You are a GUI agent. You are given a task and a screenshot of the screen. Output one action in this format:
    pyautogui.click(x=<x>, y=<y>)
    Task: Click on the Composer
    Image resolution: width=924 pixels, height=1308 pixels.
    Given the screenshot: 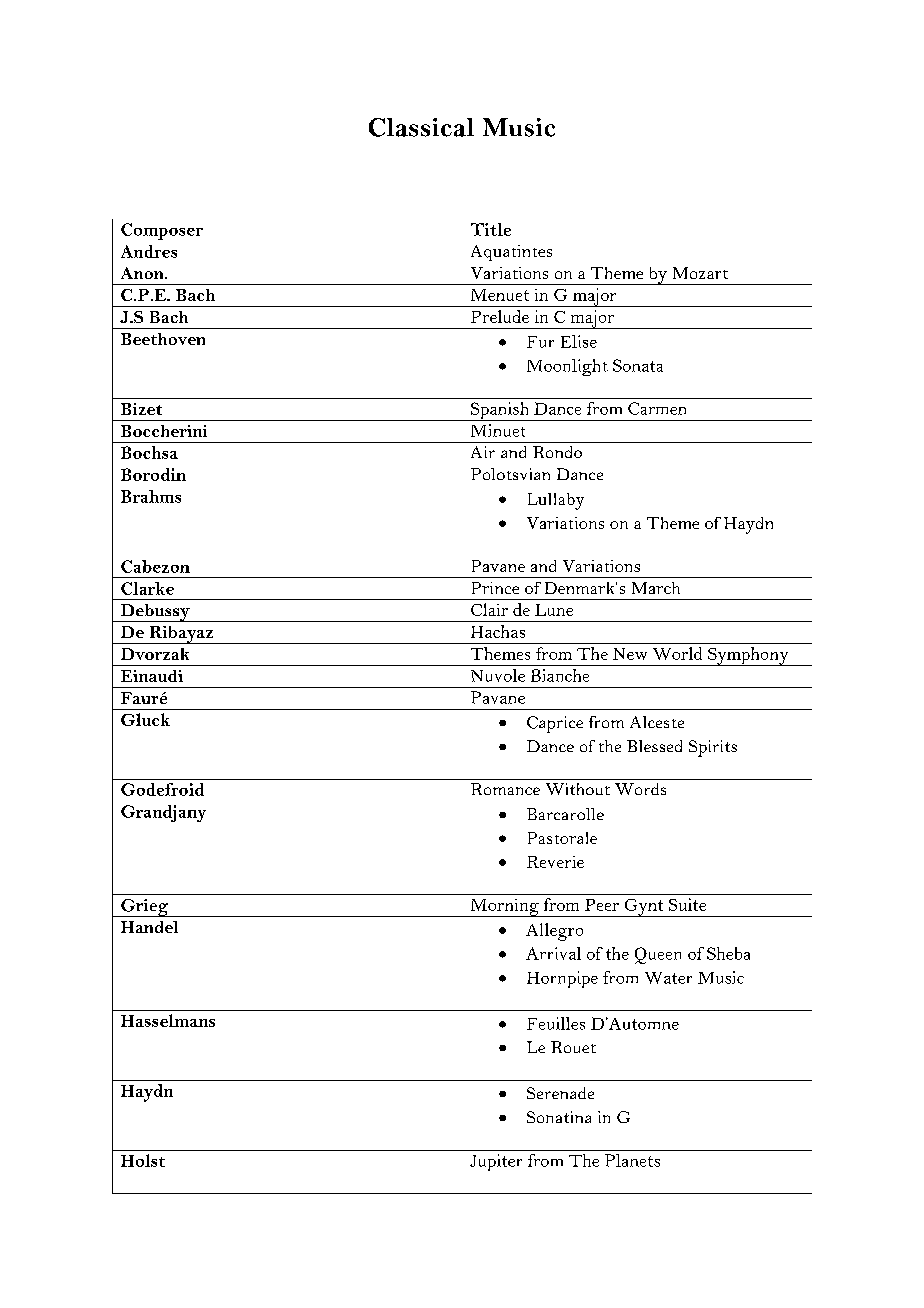 What is the action you would take?
    pyautogui.click(x=162, y=231)
